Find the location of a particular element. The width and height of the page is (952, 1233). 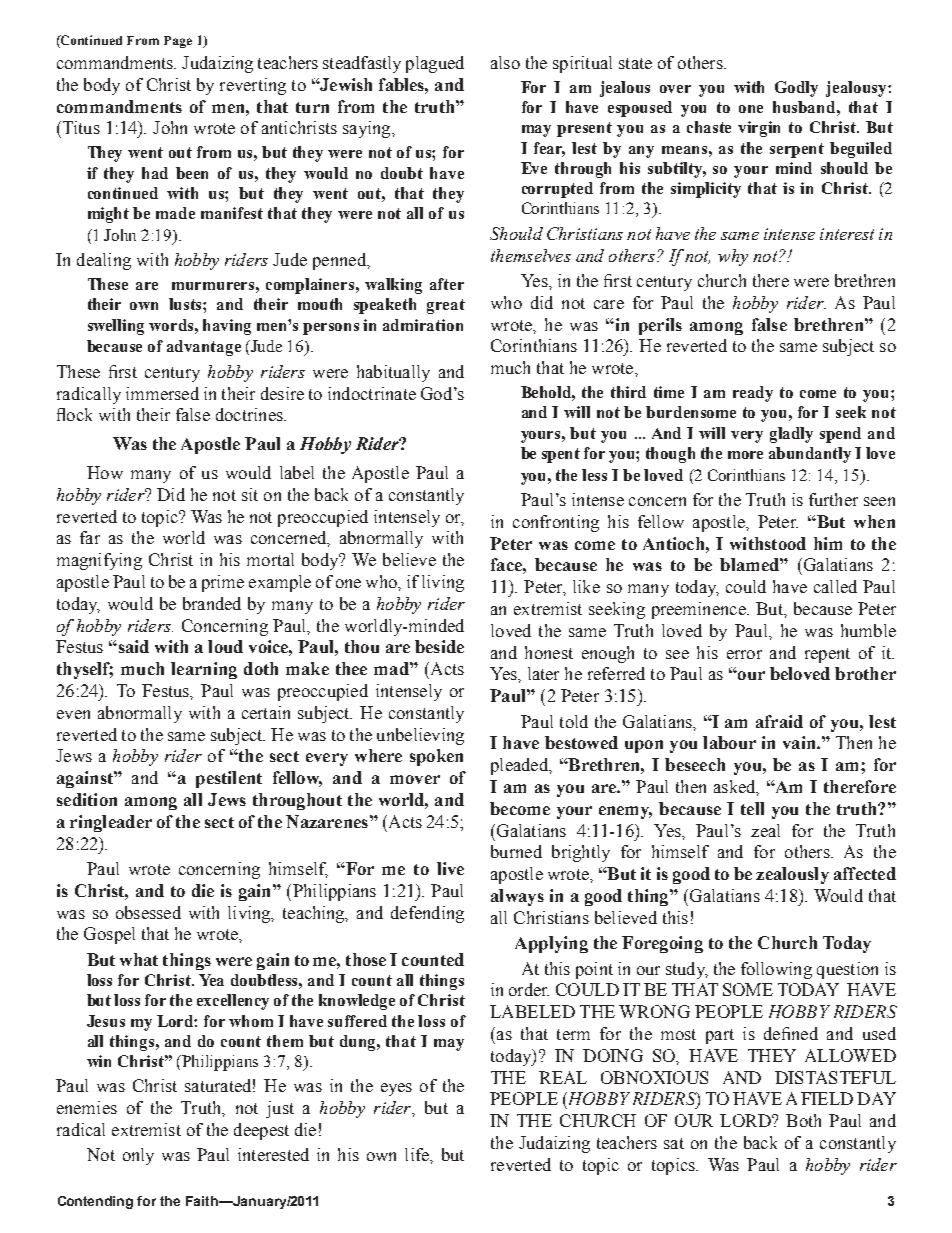

affected is located at coordinates (865, 873).
